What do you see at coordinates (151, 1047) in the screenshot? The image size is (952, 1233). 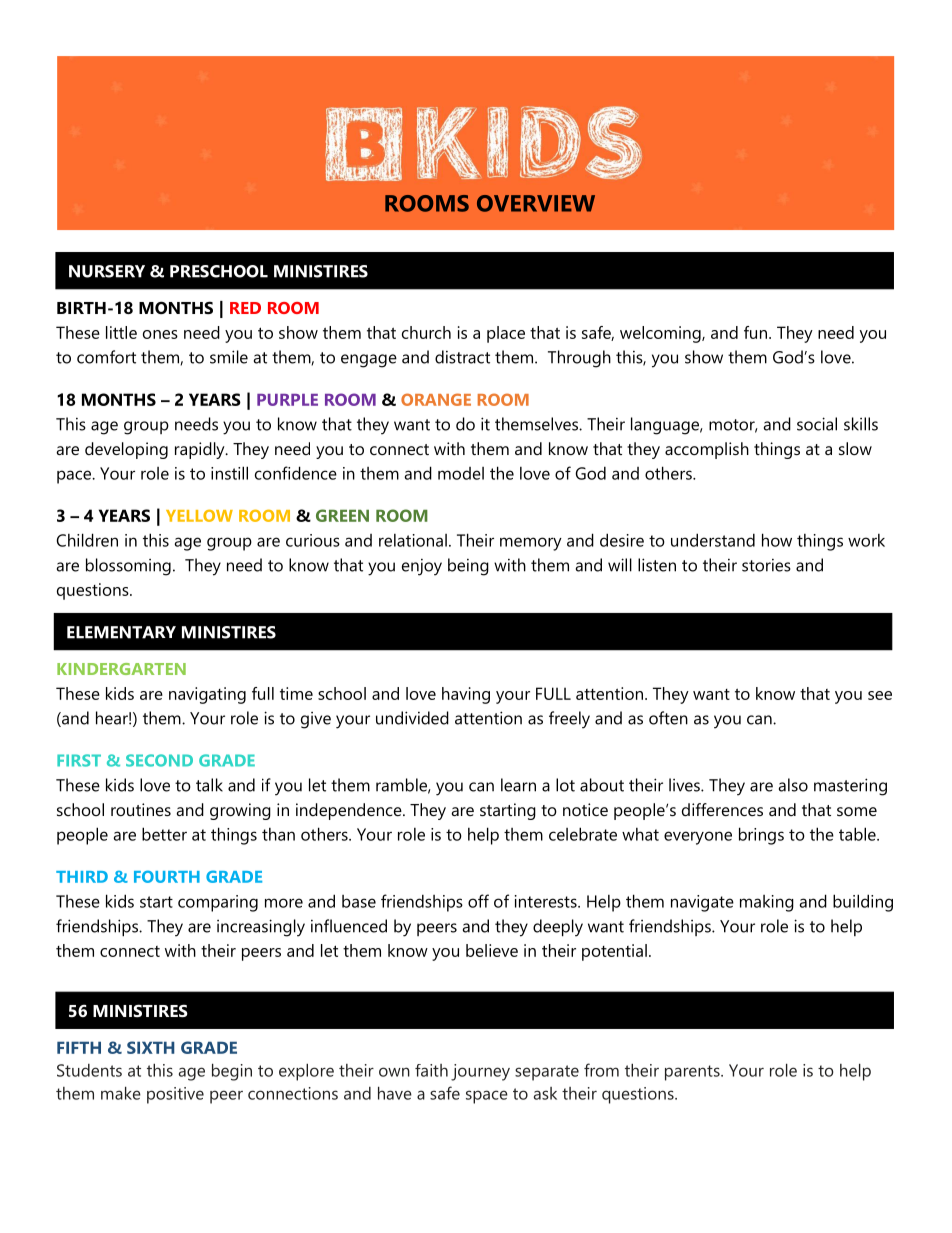 I see `SIXTH` at bounding box center [151, 1047].
